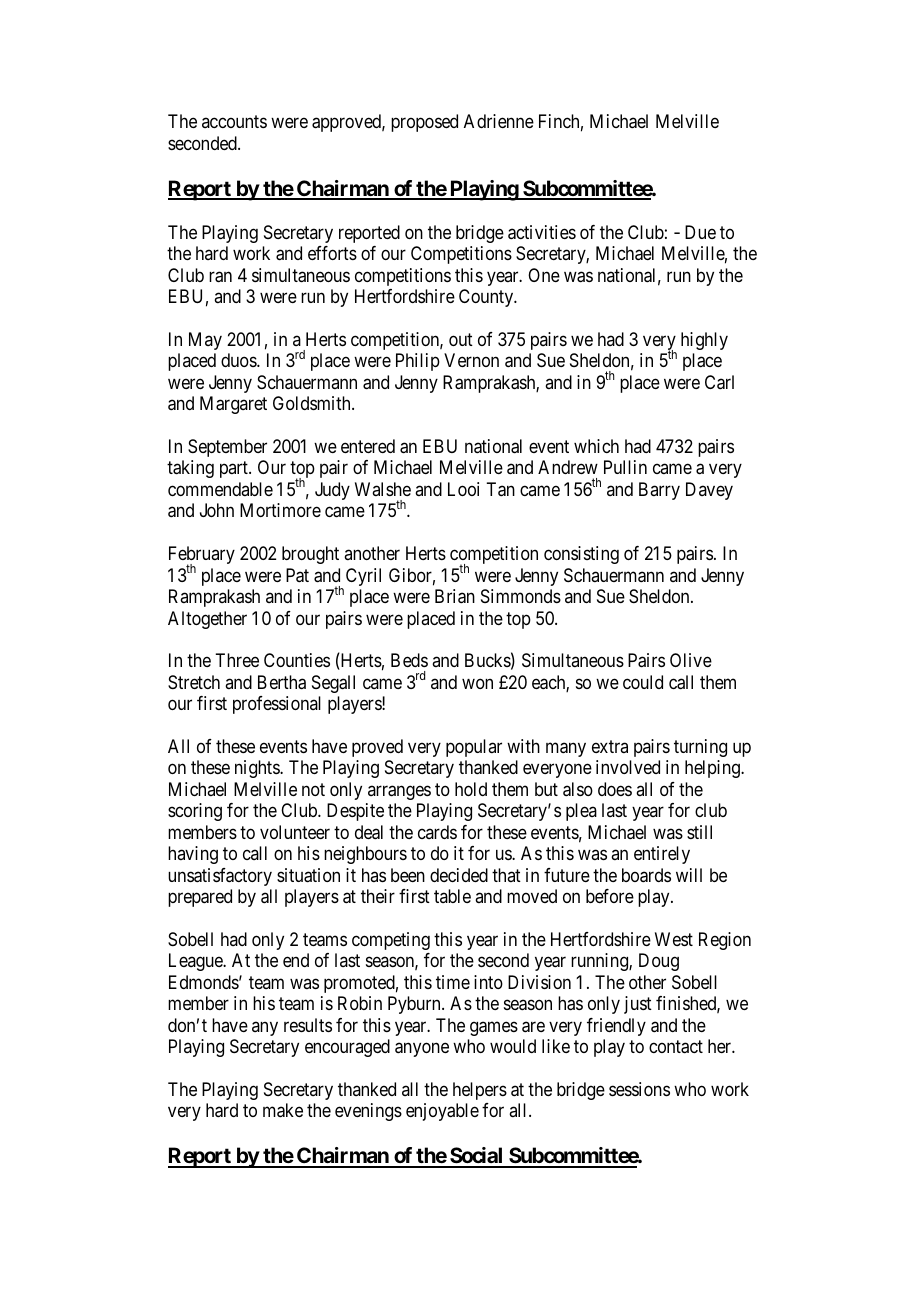  Describe the element at coordinates (639, 1089) in the document. I see `sessions` at that location.
